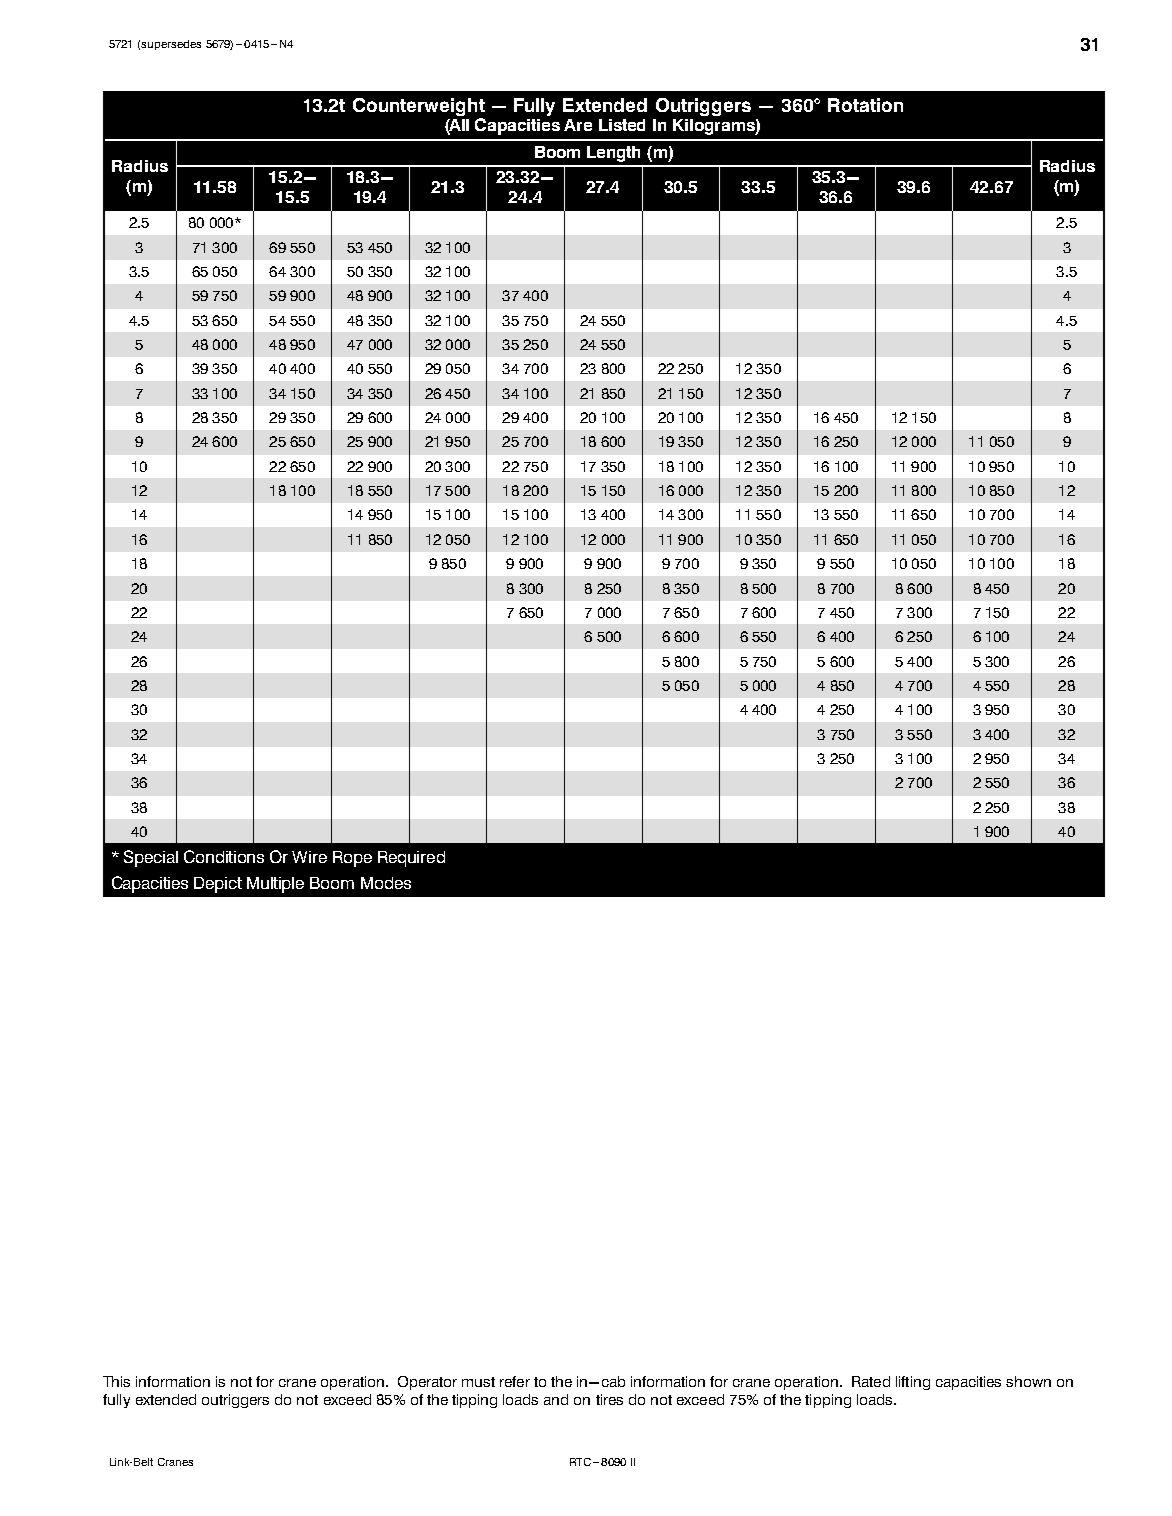 The width and height of the image is (1172, 1516). I want to click on supersedes, so click(171, 45).
